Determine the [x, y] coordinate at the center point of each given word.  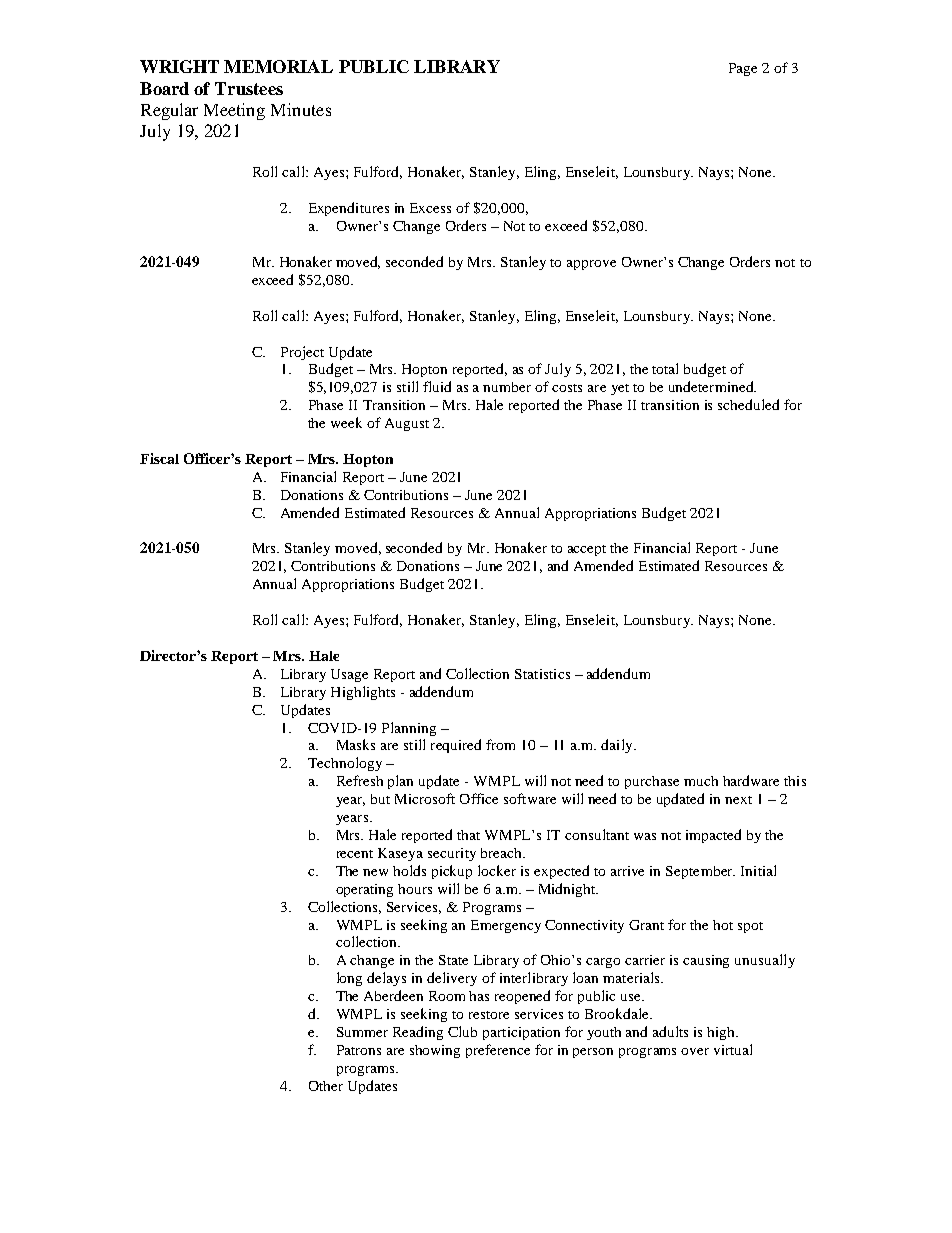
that [468, 835]
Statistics [542, 674]
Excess [430, 208]
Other [326, 1086]
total [665, 368]
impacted [713, 836]
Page [743, 69]
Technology [345, 764]
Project [302, 353]
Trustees [249, 88]
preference [498, 1051]
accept [587, 550]
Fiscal [159, 458]
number [507, 387]
